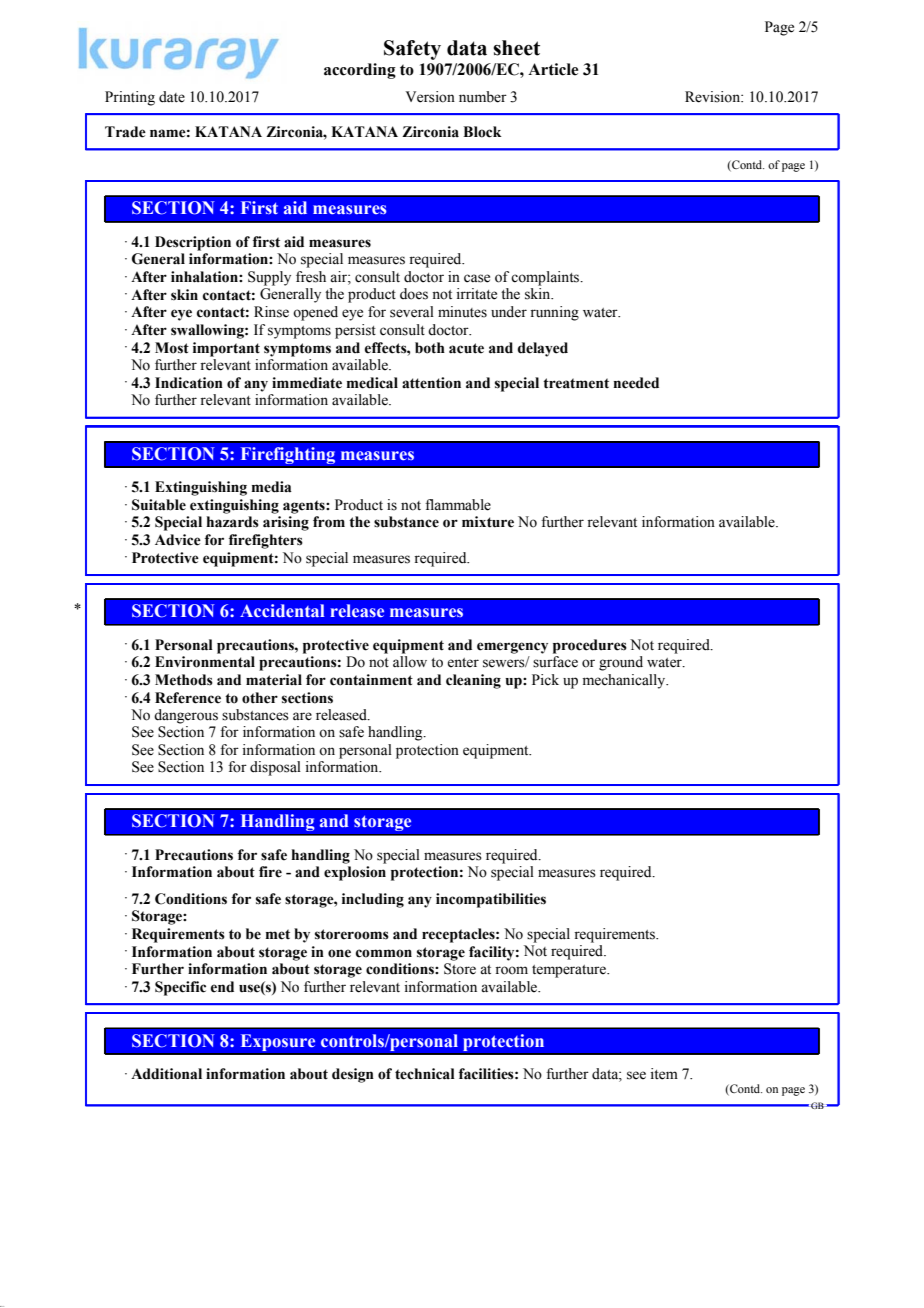 Image resolution: width=924 pixels, height=1308 pixels. I want to click on Article, so click(553, 69).
